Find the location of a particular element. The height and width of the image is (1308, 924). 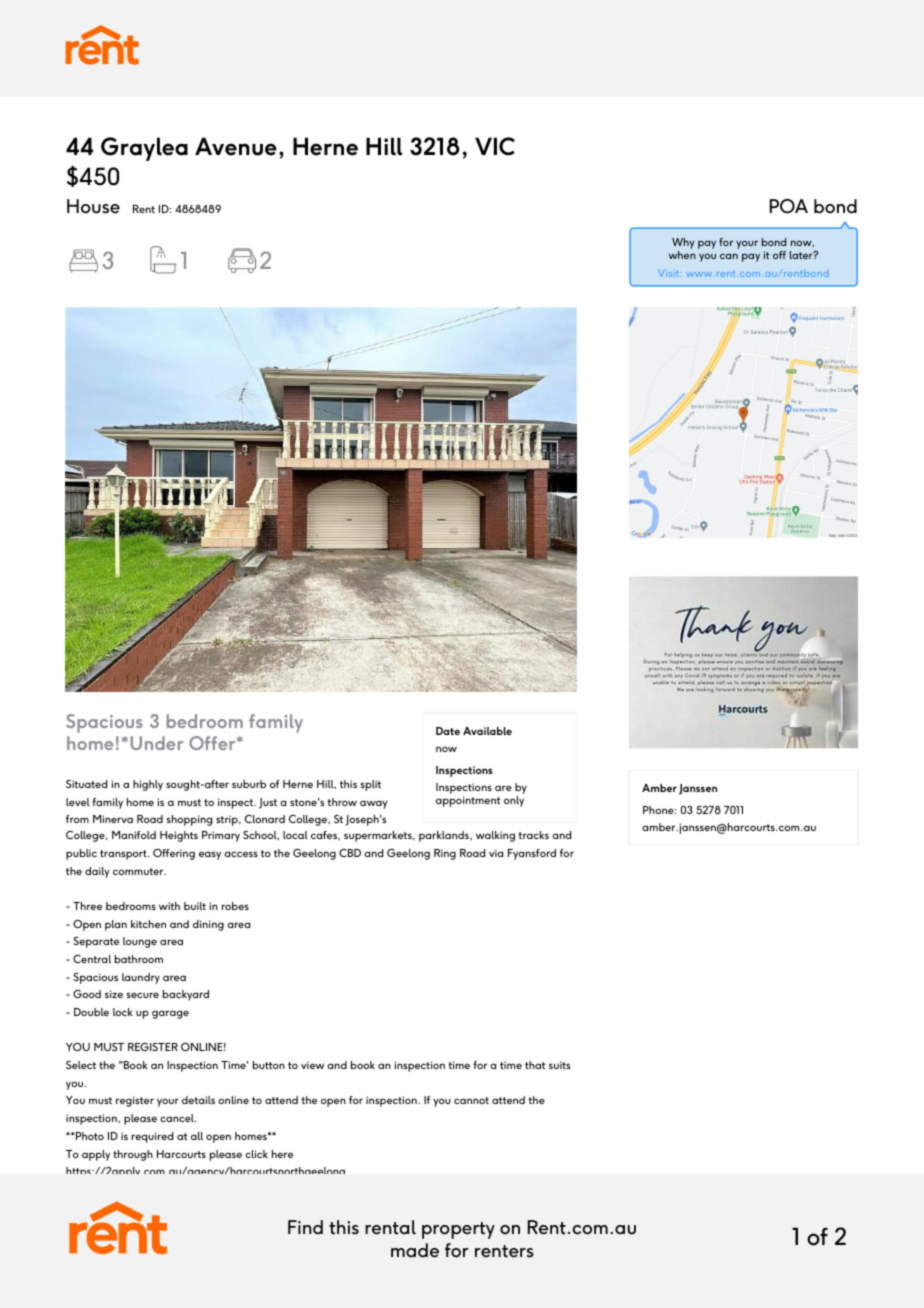

suits is located at coordinates (560, 1065).
